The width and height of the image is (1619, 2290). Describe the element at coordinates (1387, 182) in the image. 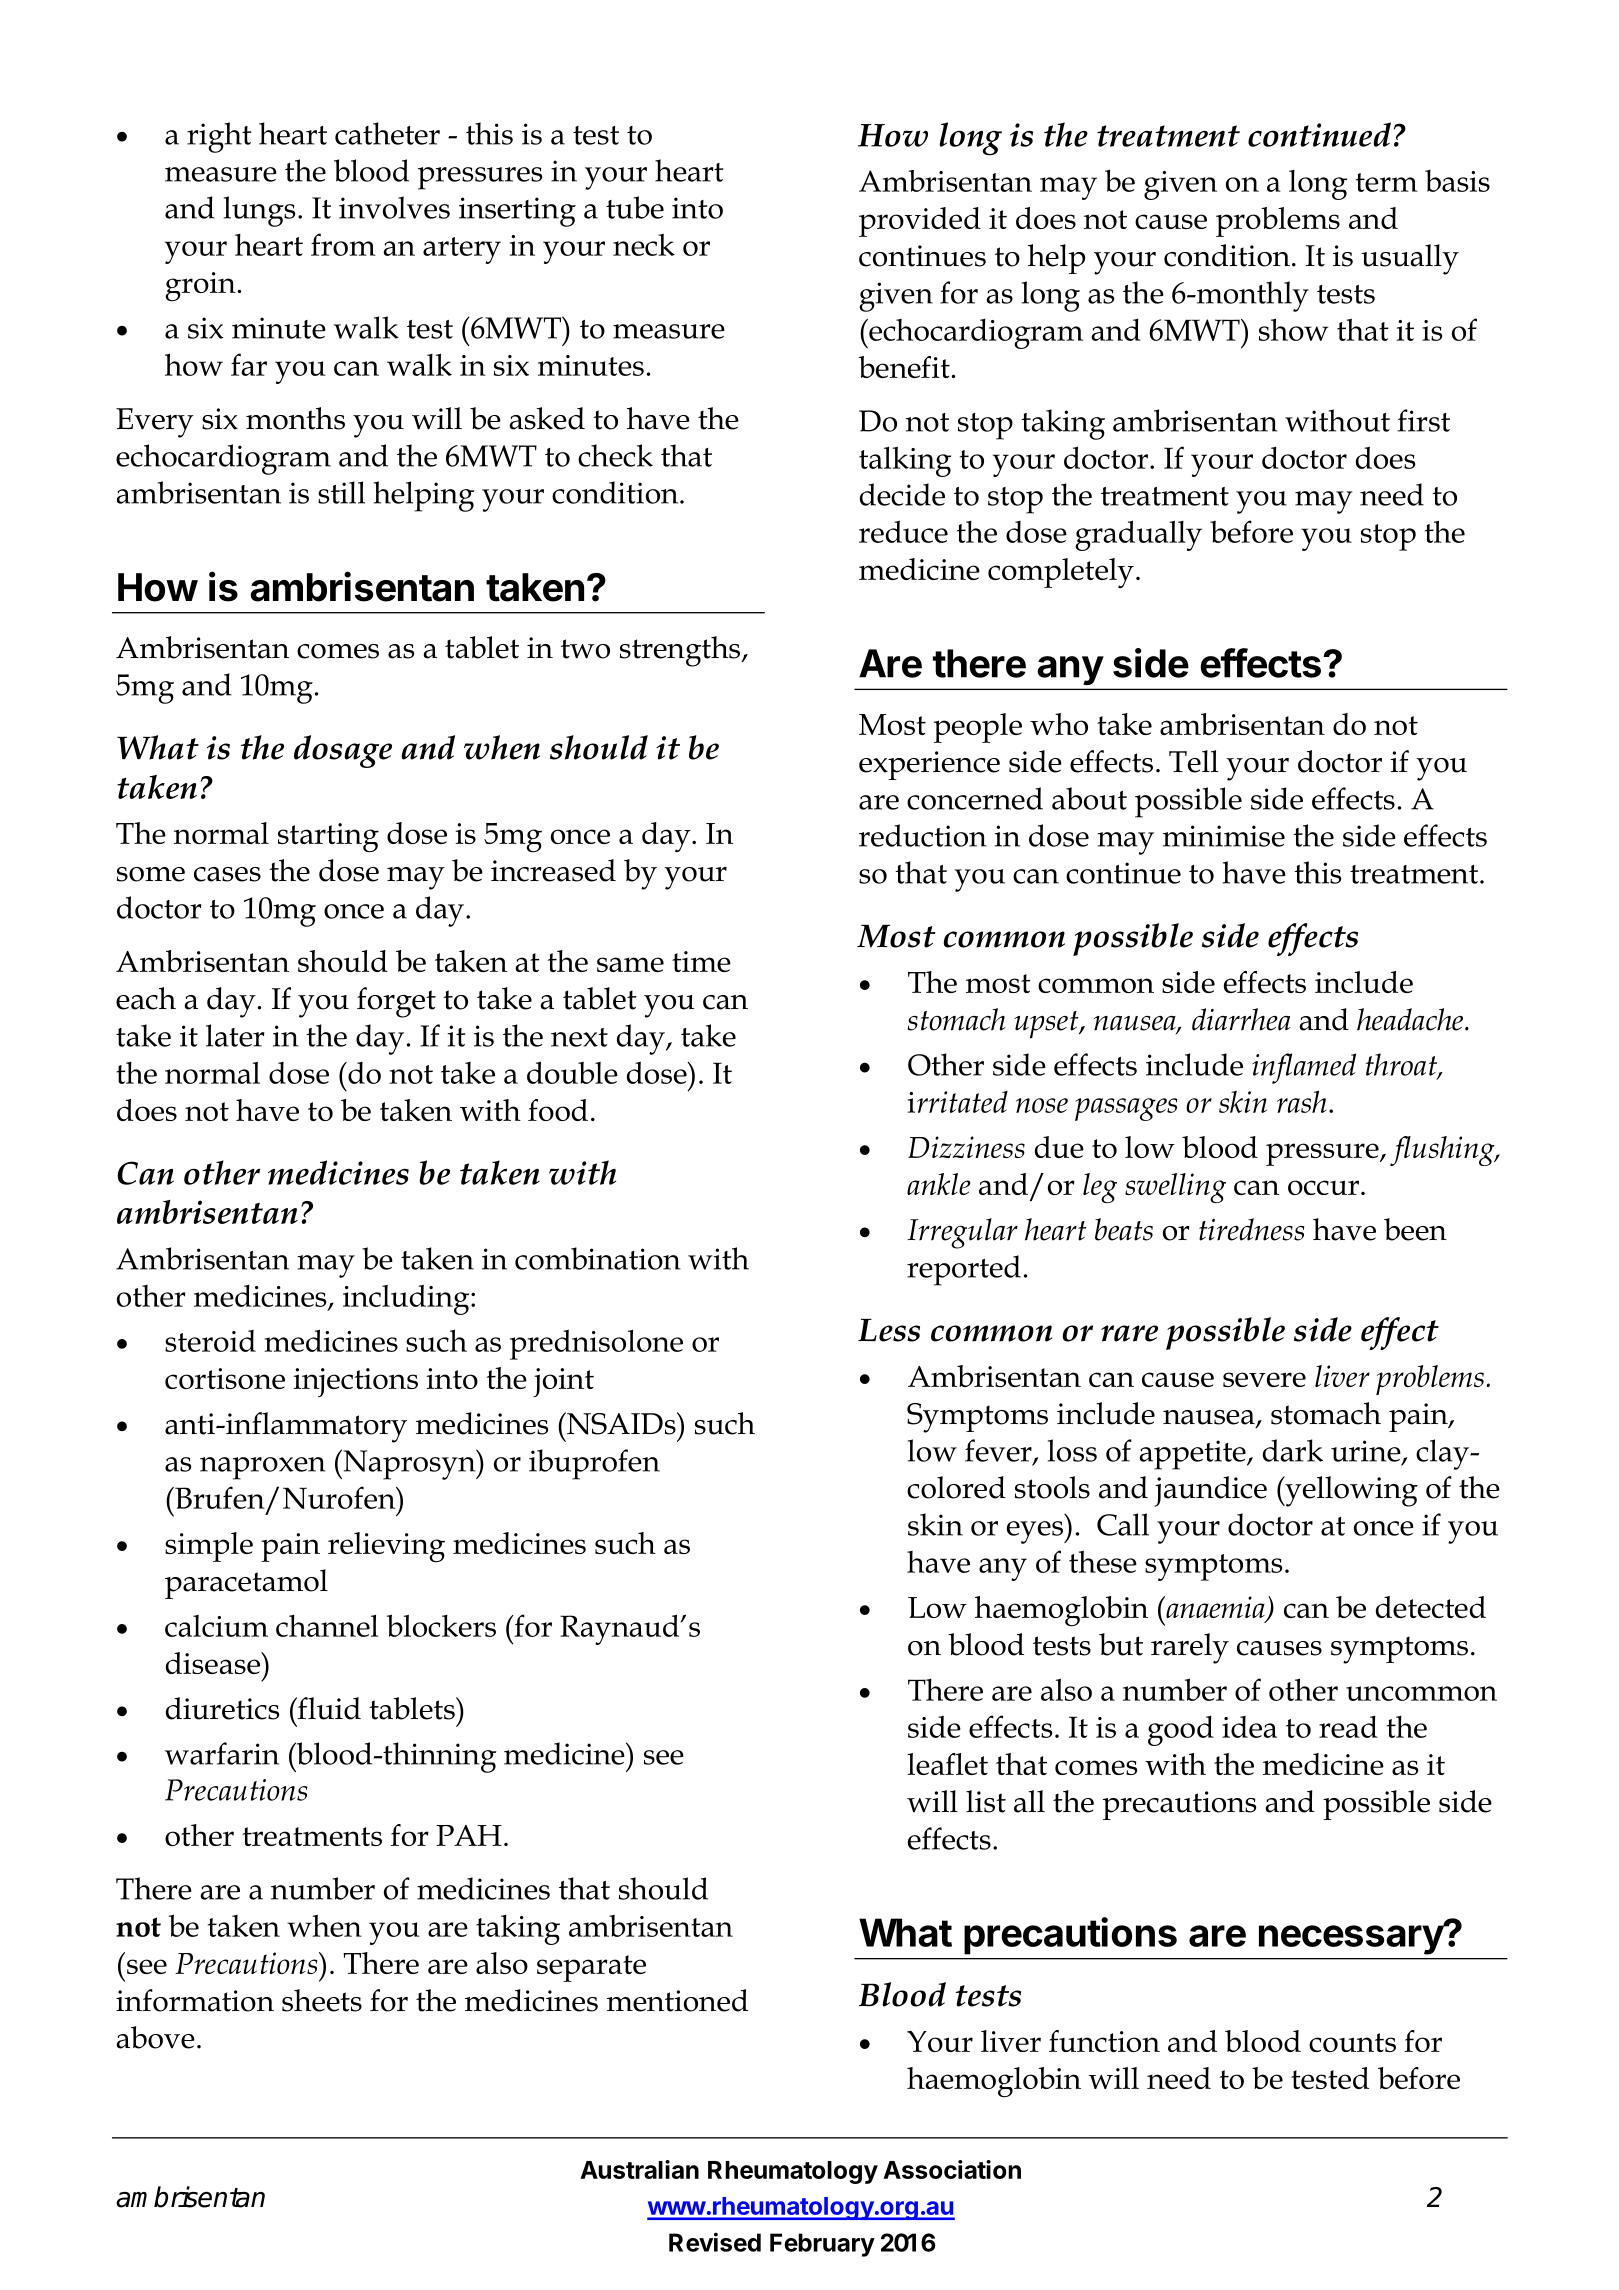

I see `term` at that location.
